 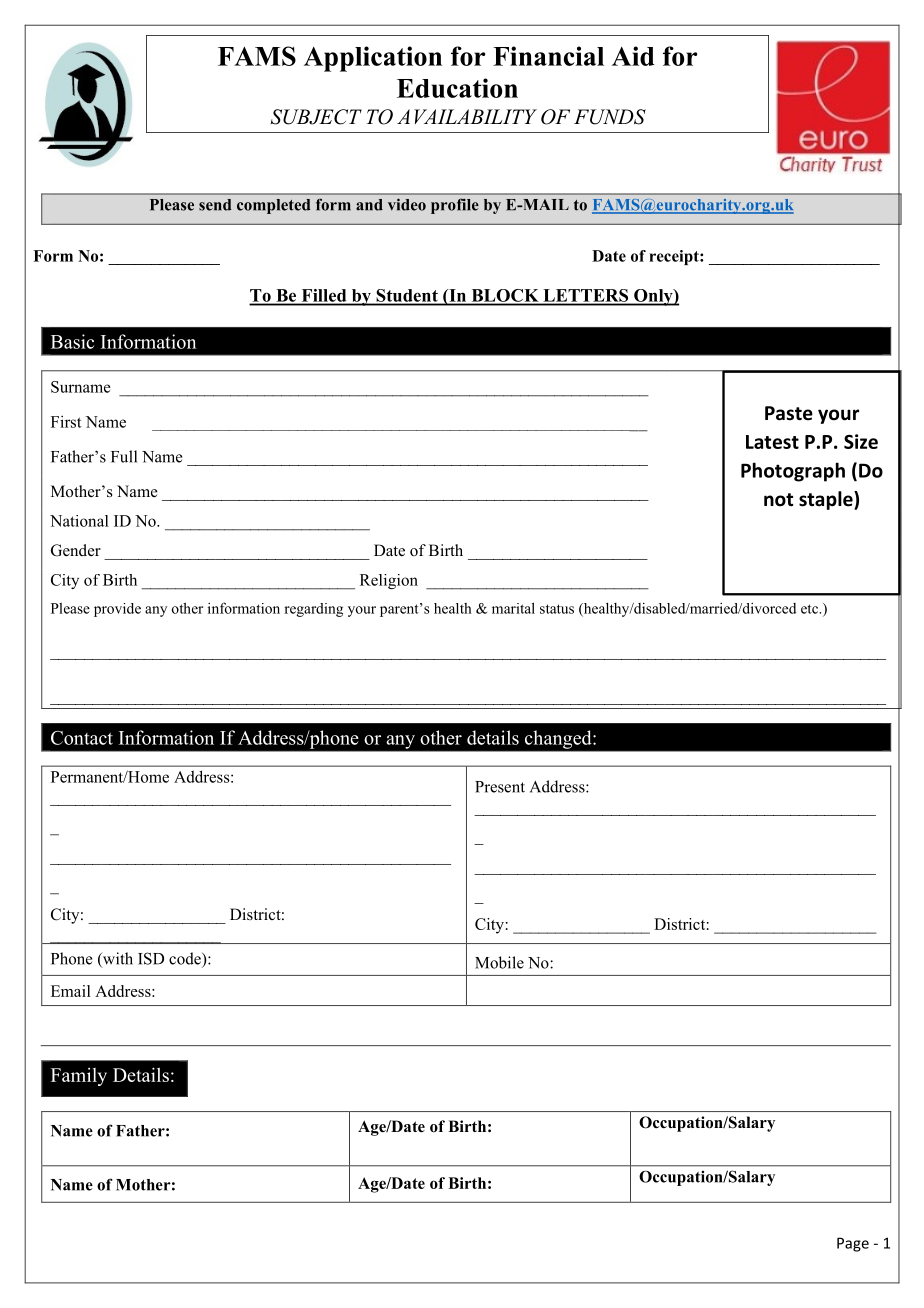 I want to click on Present, so click(x=500, y=787).
